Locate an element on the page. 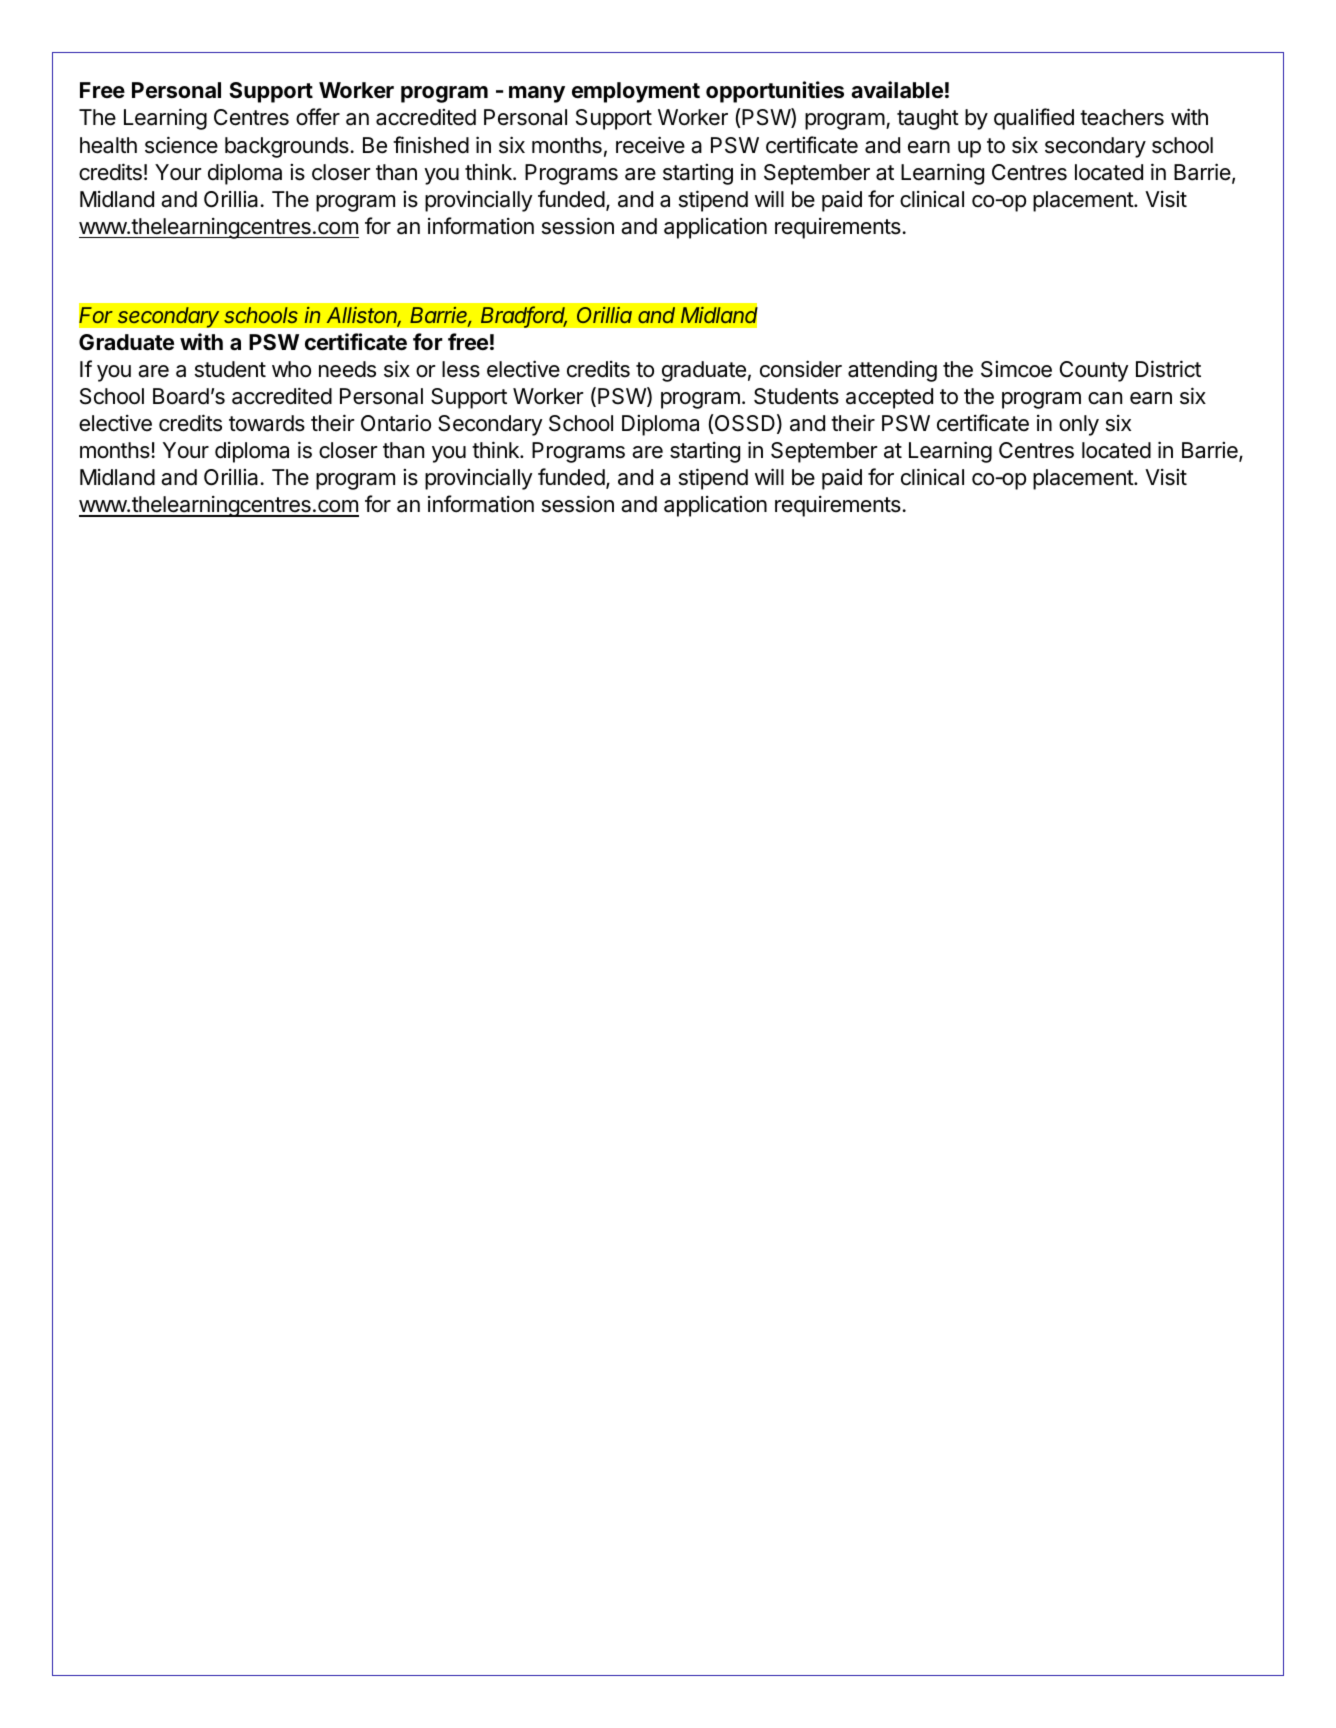 This image has height=1728, width=1336. towards is located at coordinates (267, 423).
